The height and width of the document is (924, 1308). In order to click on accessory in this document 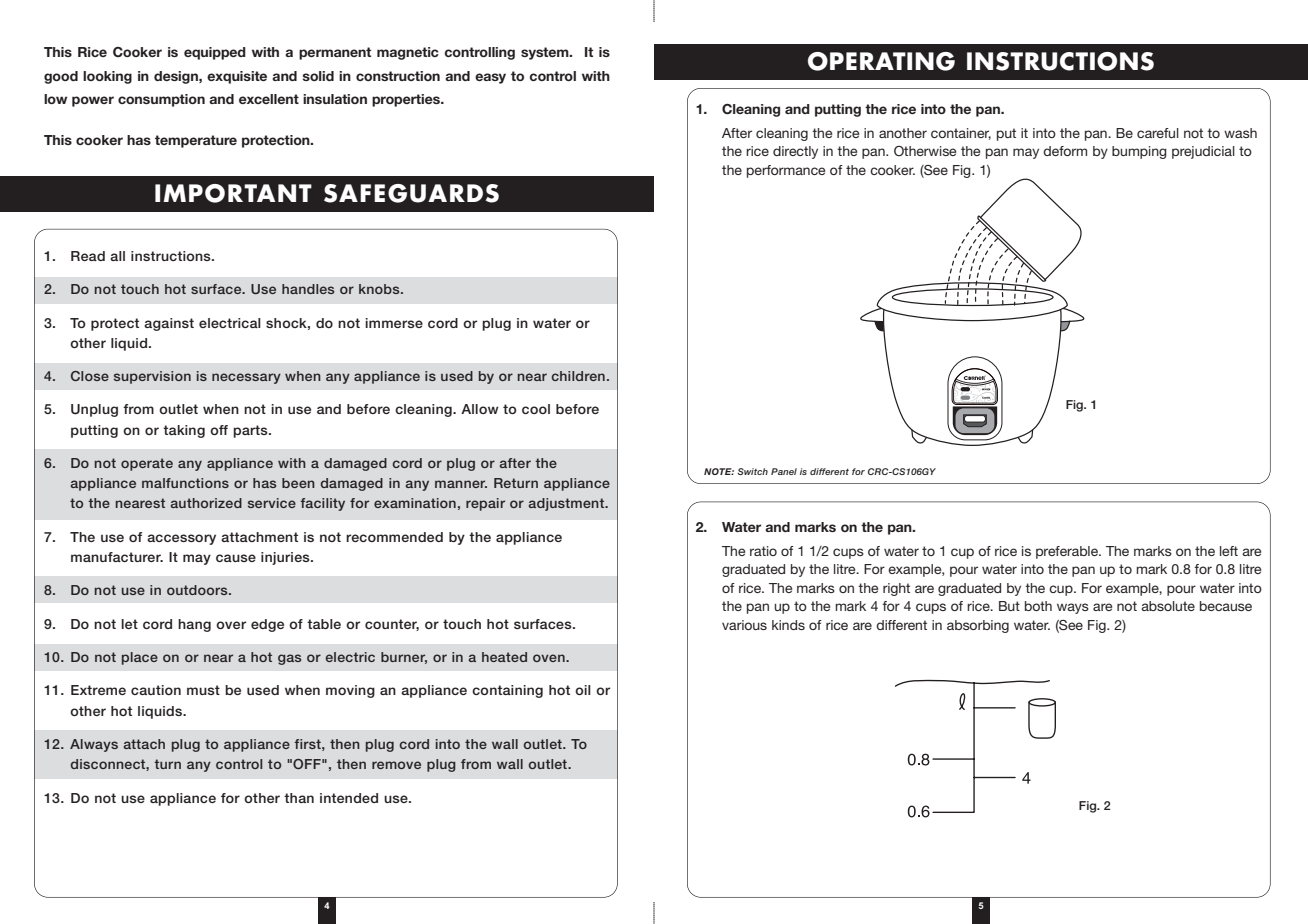, I will do `click(181, 539)`.
